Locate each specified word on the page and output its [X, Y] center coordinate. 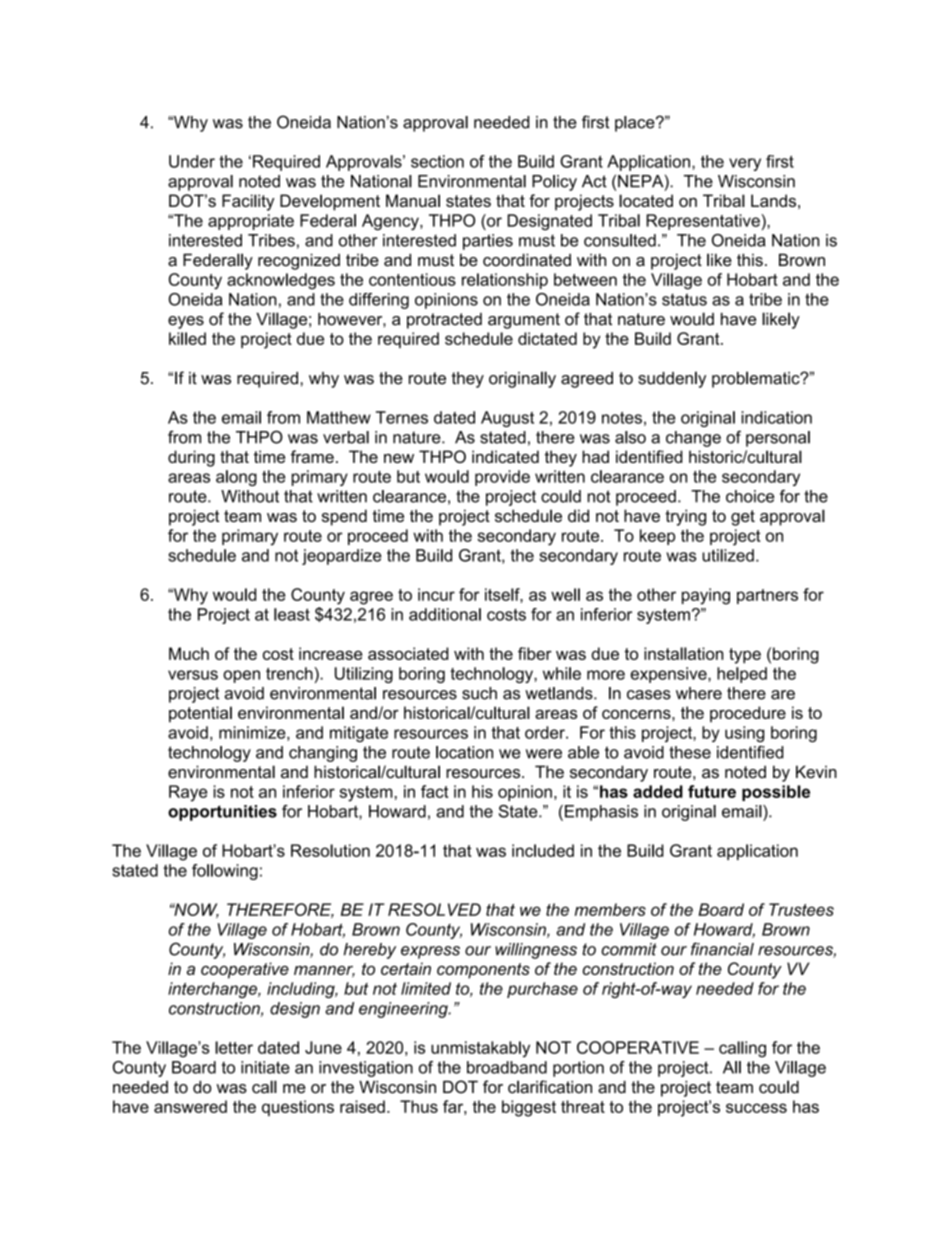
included [543, 850]
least [292, 614]
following [225, 872]
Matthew [339, 417]
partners [767, 596]
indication [776, 417]
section [437, 161]
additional [445, 614]
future [712, 791]
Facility [248, 202]
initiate [265, 1067]
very [745, 164]
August [507, 419]
